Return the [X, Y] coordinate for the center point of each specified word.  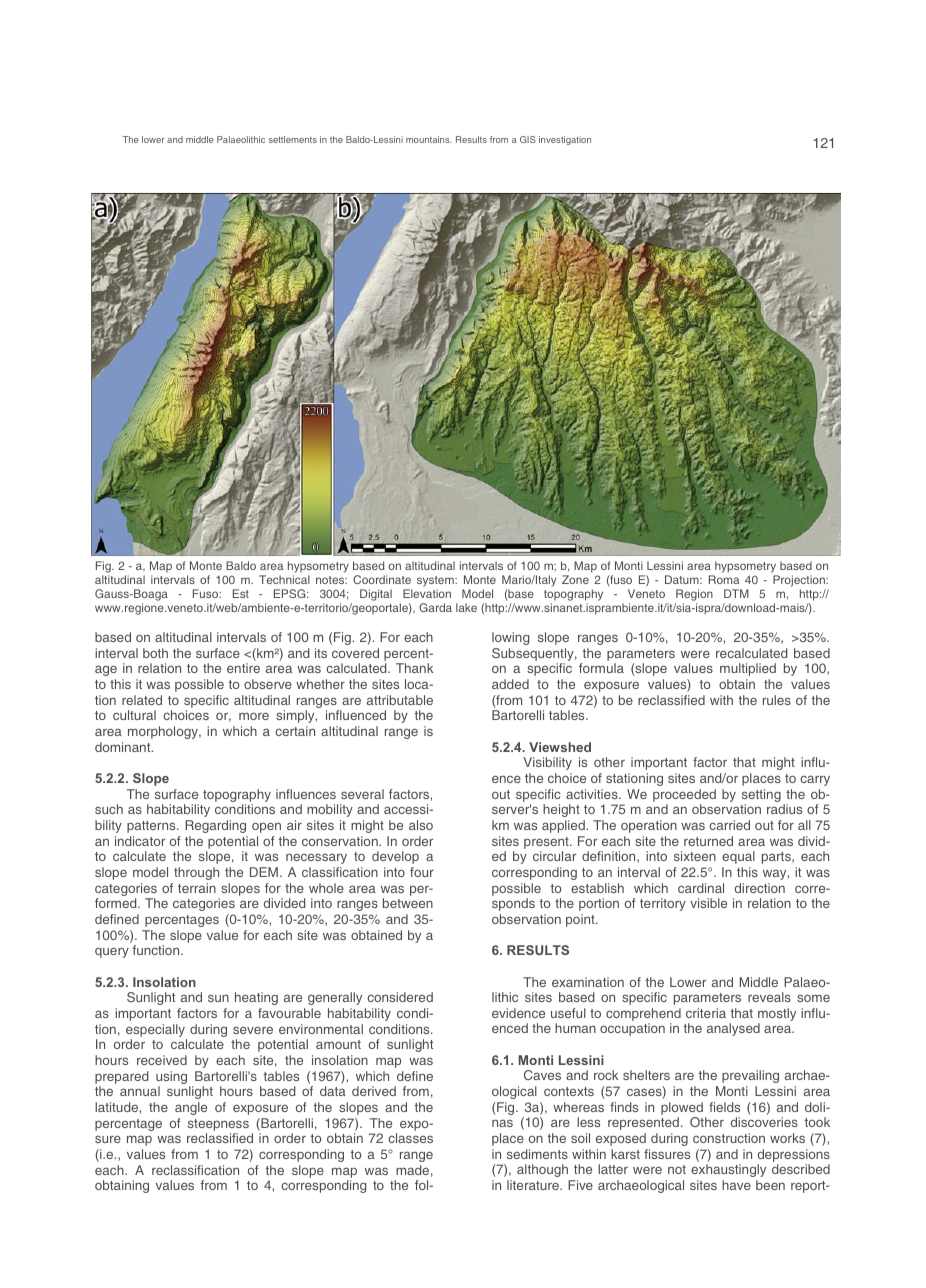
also [421, 825]
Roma [724, 579]
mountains [429, 139]
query [112, 953]
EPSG [291, 593]
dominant [124, 747]
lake [466, 607]
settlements [293, 139]
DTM [736, 593]
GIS [528, 139]
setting [761, 797]
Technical [284, 579]
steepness [218, 1125]
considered [400, 997]
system [436, 583]
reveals [769, 997]
